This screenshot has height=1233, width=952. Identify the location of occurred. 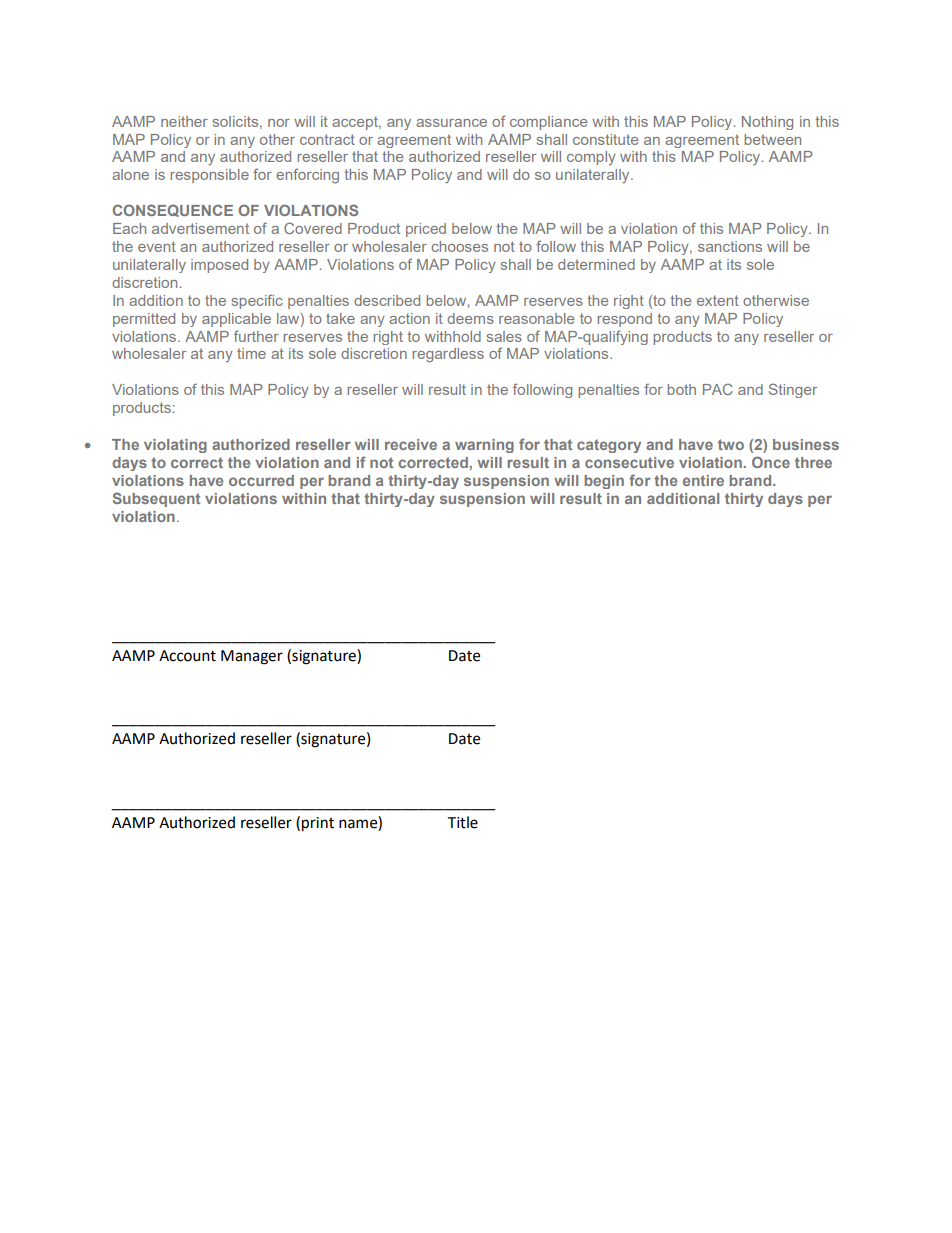
(261, 480).
